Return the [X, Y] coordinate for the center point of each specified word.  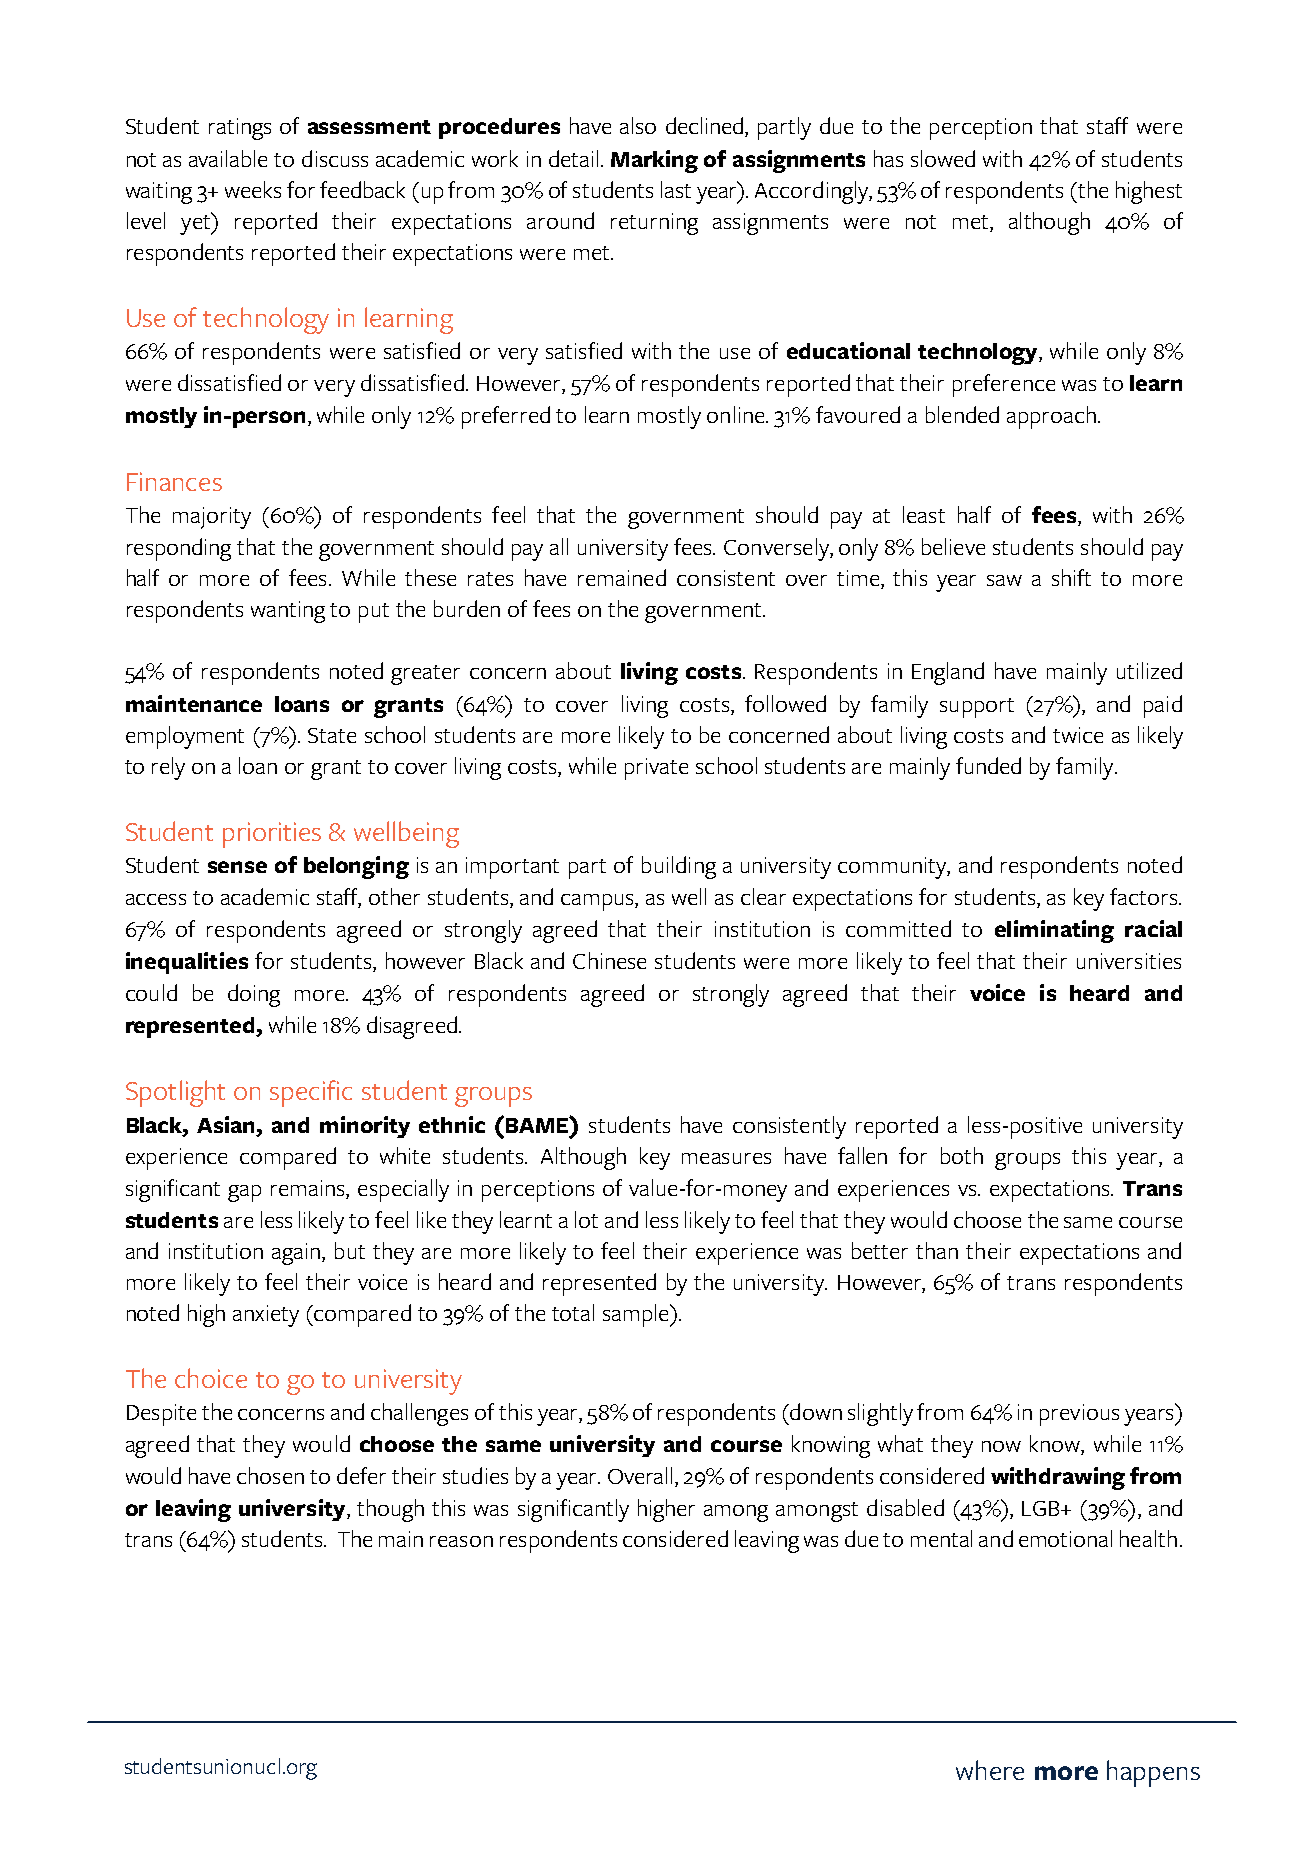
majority [212, 518]
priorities [272, 835]
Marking [654, 161]
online [737, 414]
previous [1079, 1415]
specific [311, 1093]
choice [211, 1378]
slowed [943, 158]
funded [988, 765]
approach [1051, 417]
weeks [253, 189]
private [656, 769]
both [962, 1155]
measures [726, 1158]
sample [637, 1315]
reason [461, 1541]
